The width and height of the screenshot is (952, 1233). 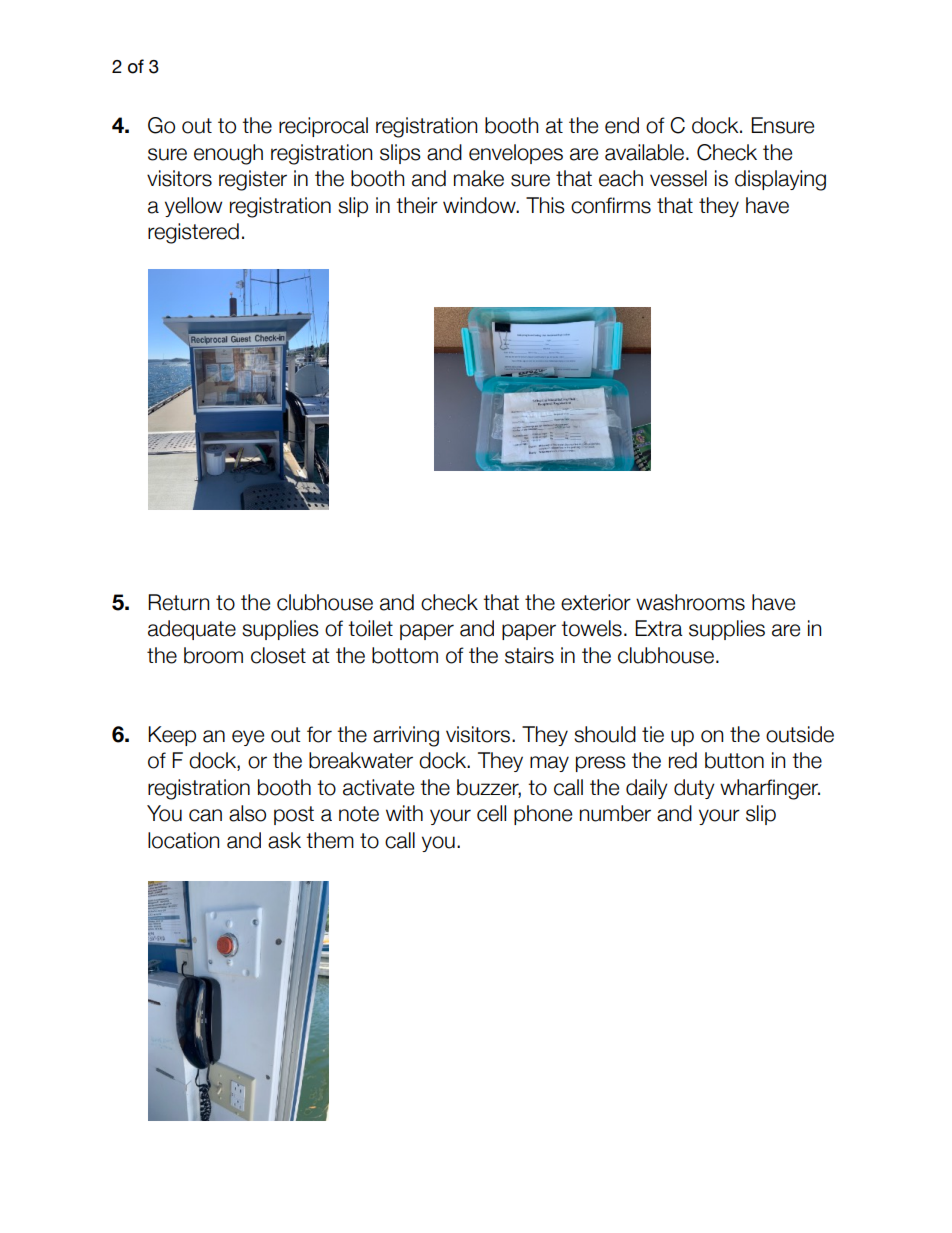 I want to click on stairs, so click(x=529, y=655).
